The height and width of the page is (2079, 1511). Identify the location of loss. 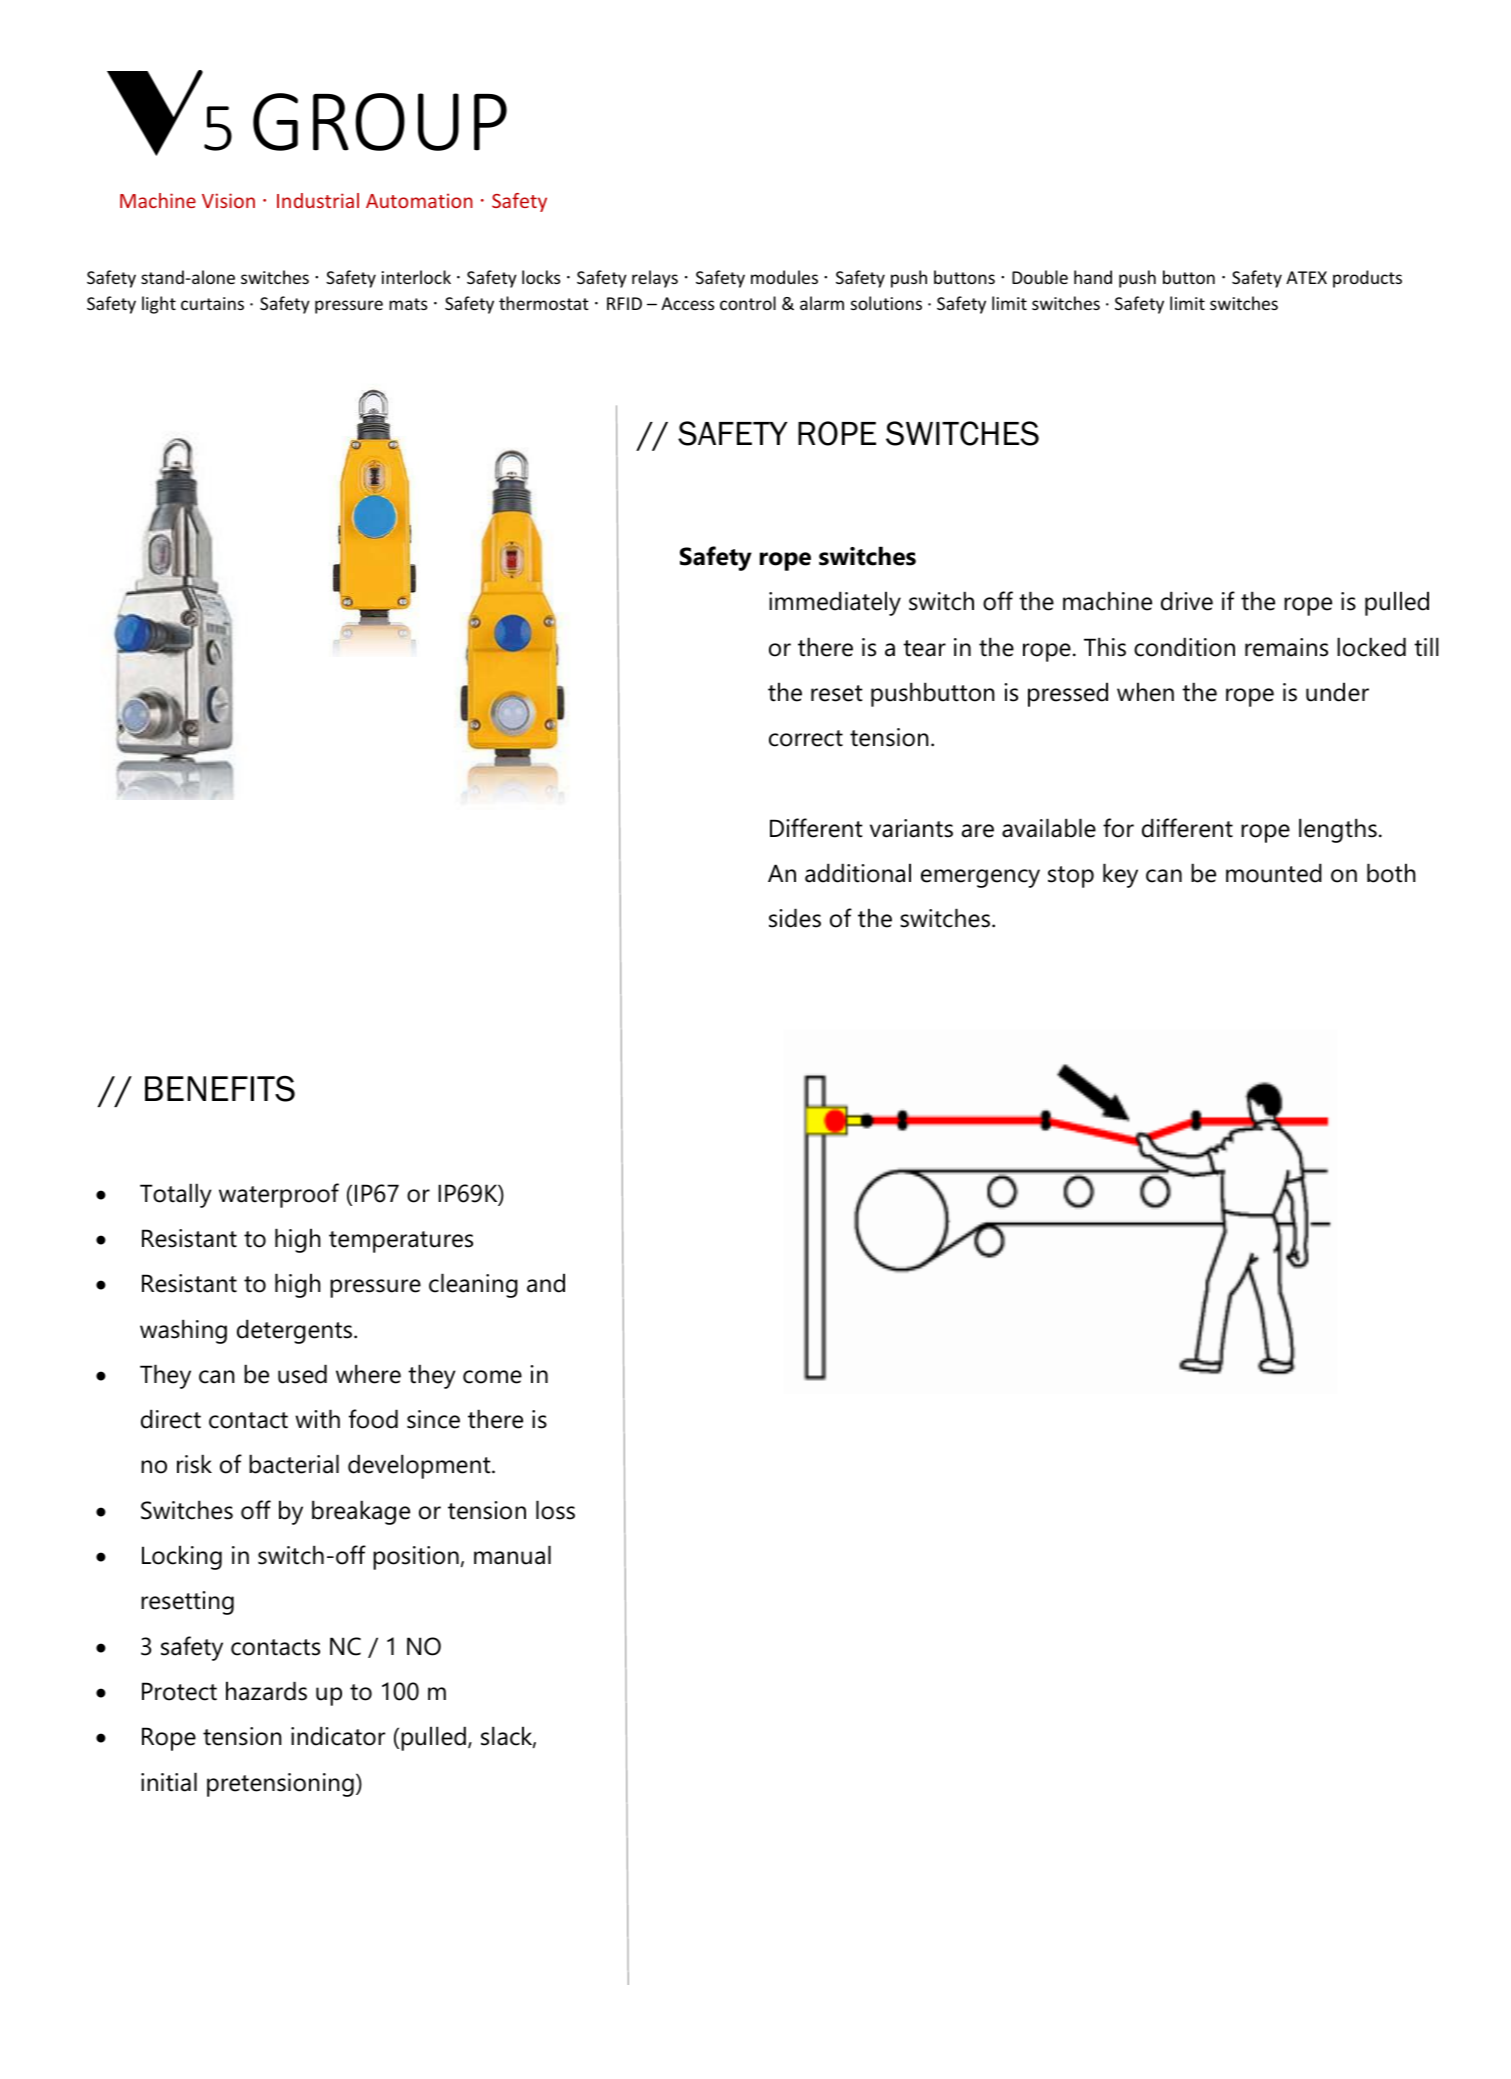
(555, 1510).
